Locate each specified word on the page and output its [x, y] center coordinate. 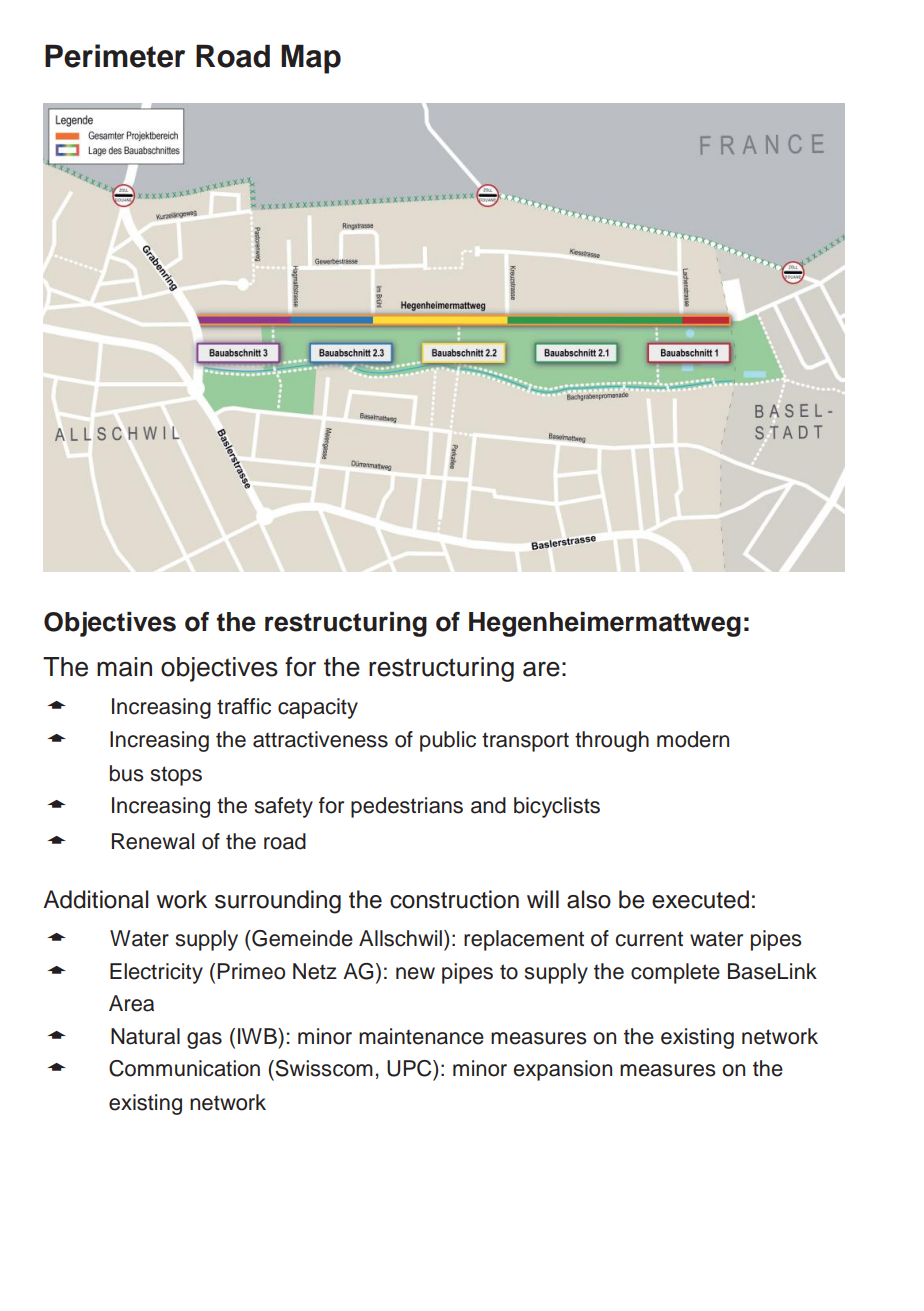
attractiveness [320, 739]
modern [693, 739]
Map [311, 59]
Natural [145, 1036]
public [448, 741]
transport [525, 742]
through [612, 741]
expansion [563, 1070]
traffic [244, 706]
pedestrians [407, 807]
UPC [410, 1068]
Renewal [153, 841]
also [589, 899]
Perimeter [115, 56]
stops [176, 776]
